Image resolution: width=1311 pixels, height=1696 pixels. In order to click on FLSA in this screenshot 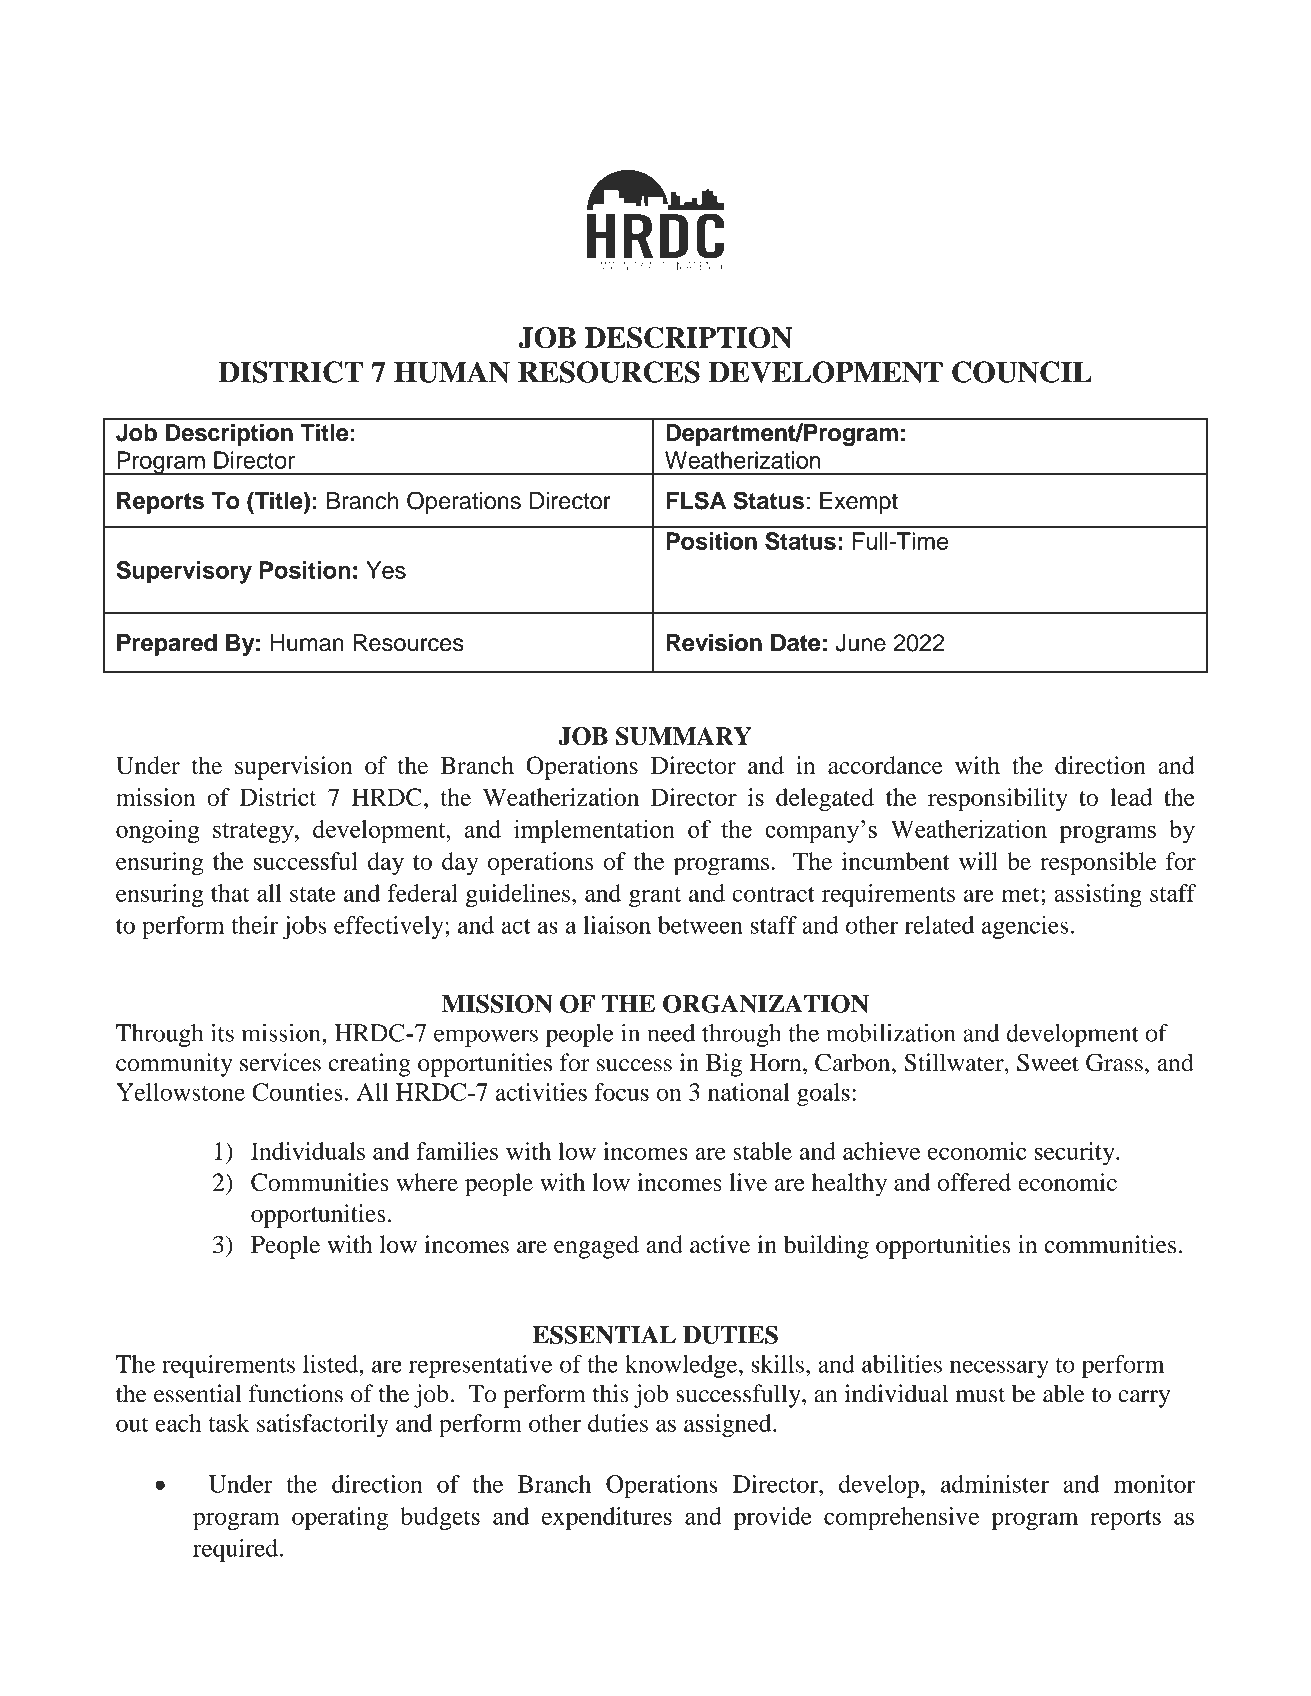, I will do `click(696, 500)`.
